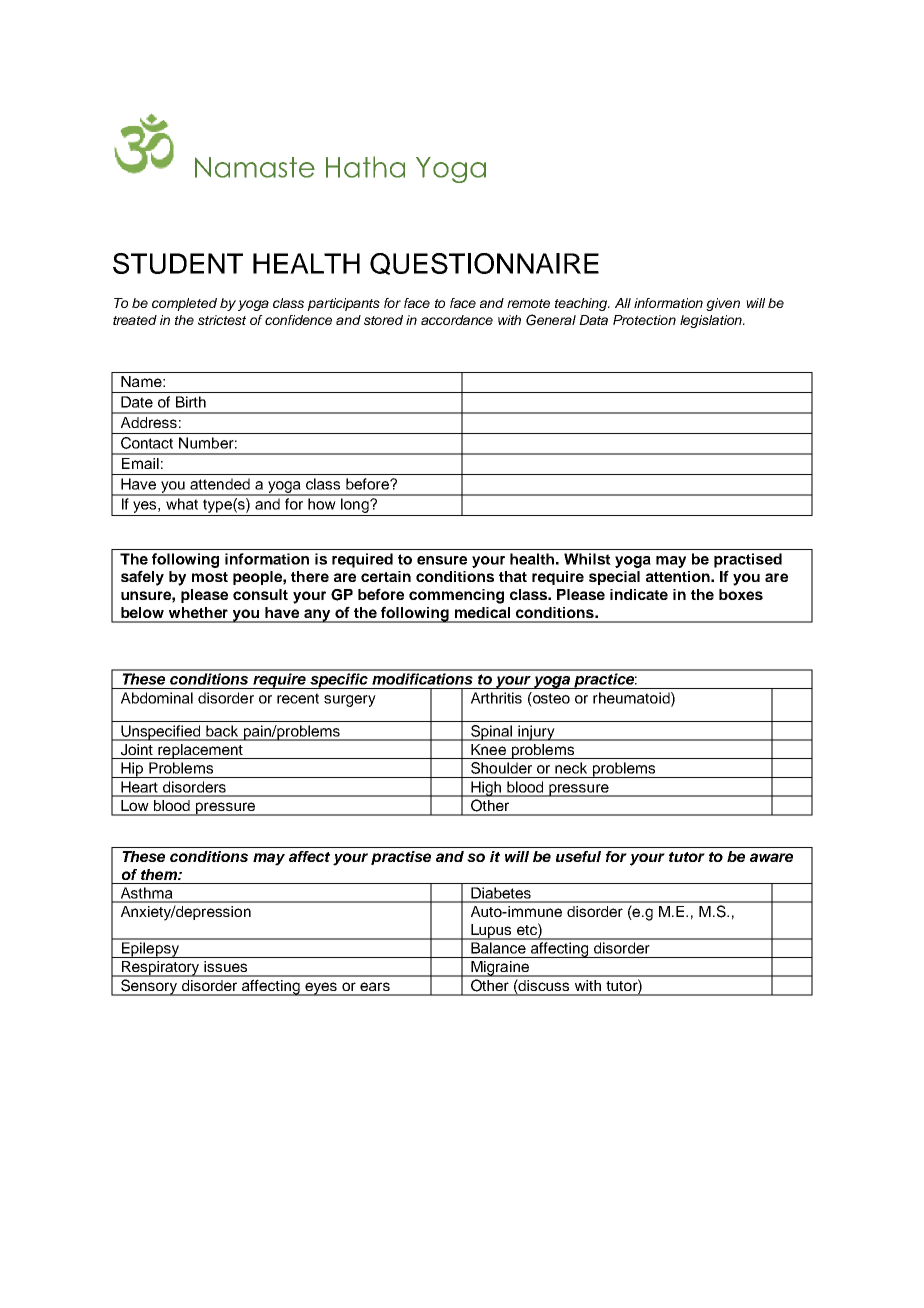 Image resolution: width=924 pixels, height=1308 pixels. Describe the element at coordinates (442, 560) in the image. I see `ensure` at that location.
